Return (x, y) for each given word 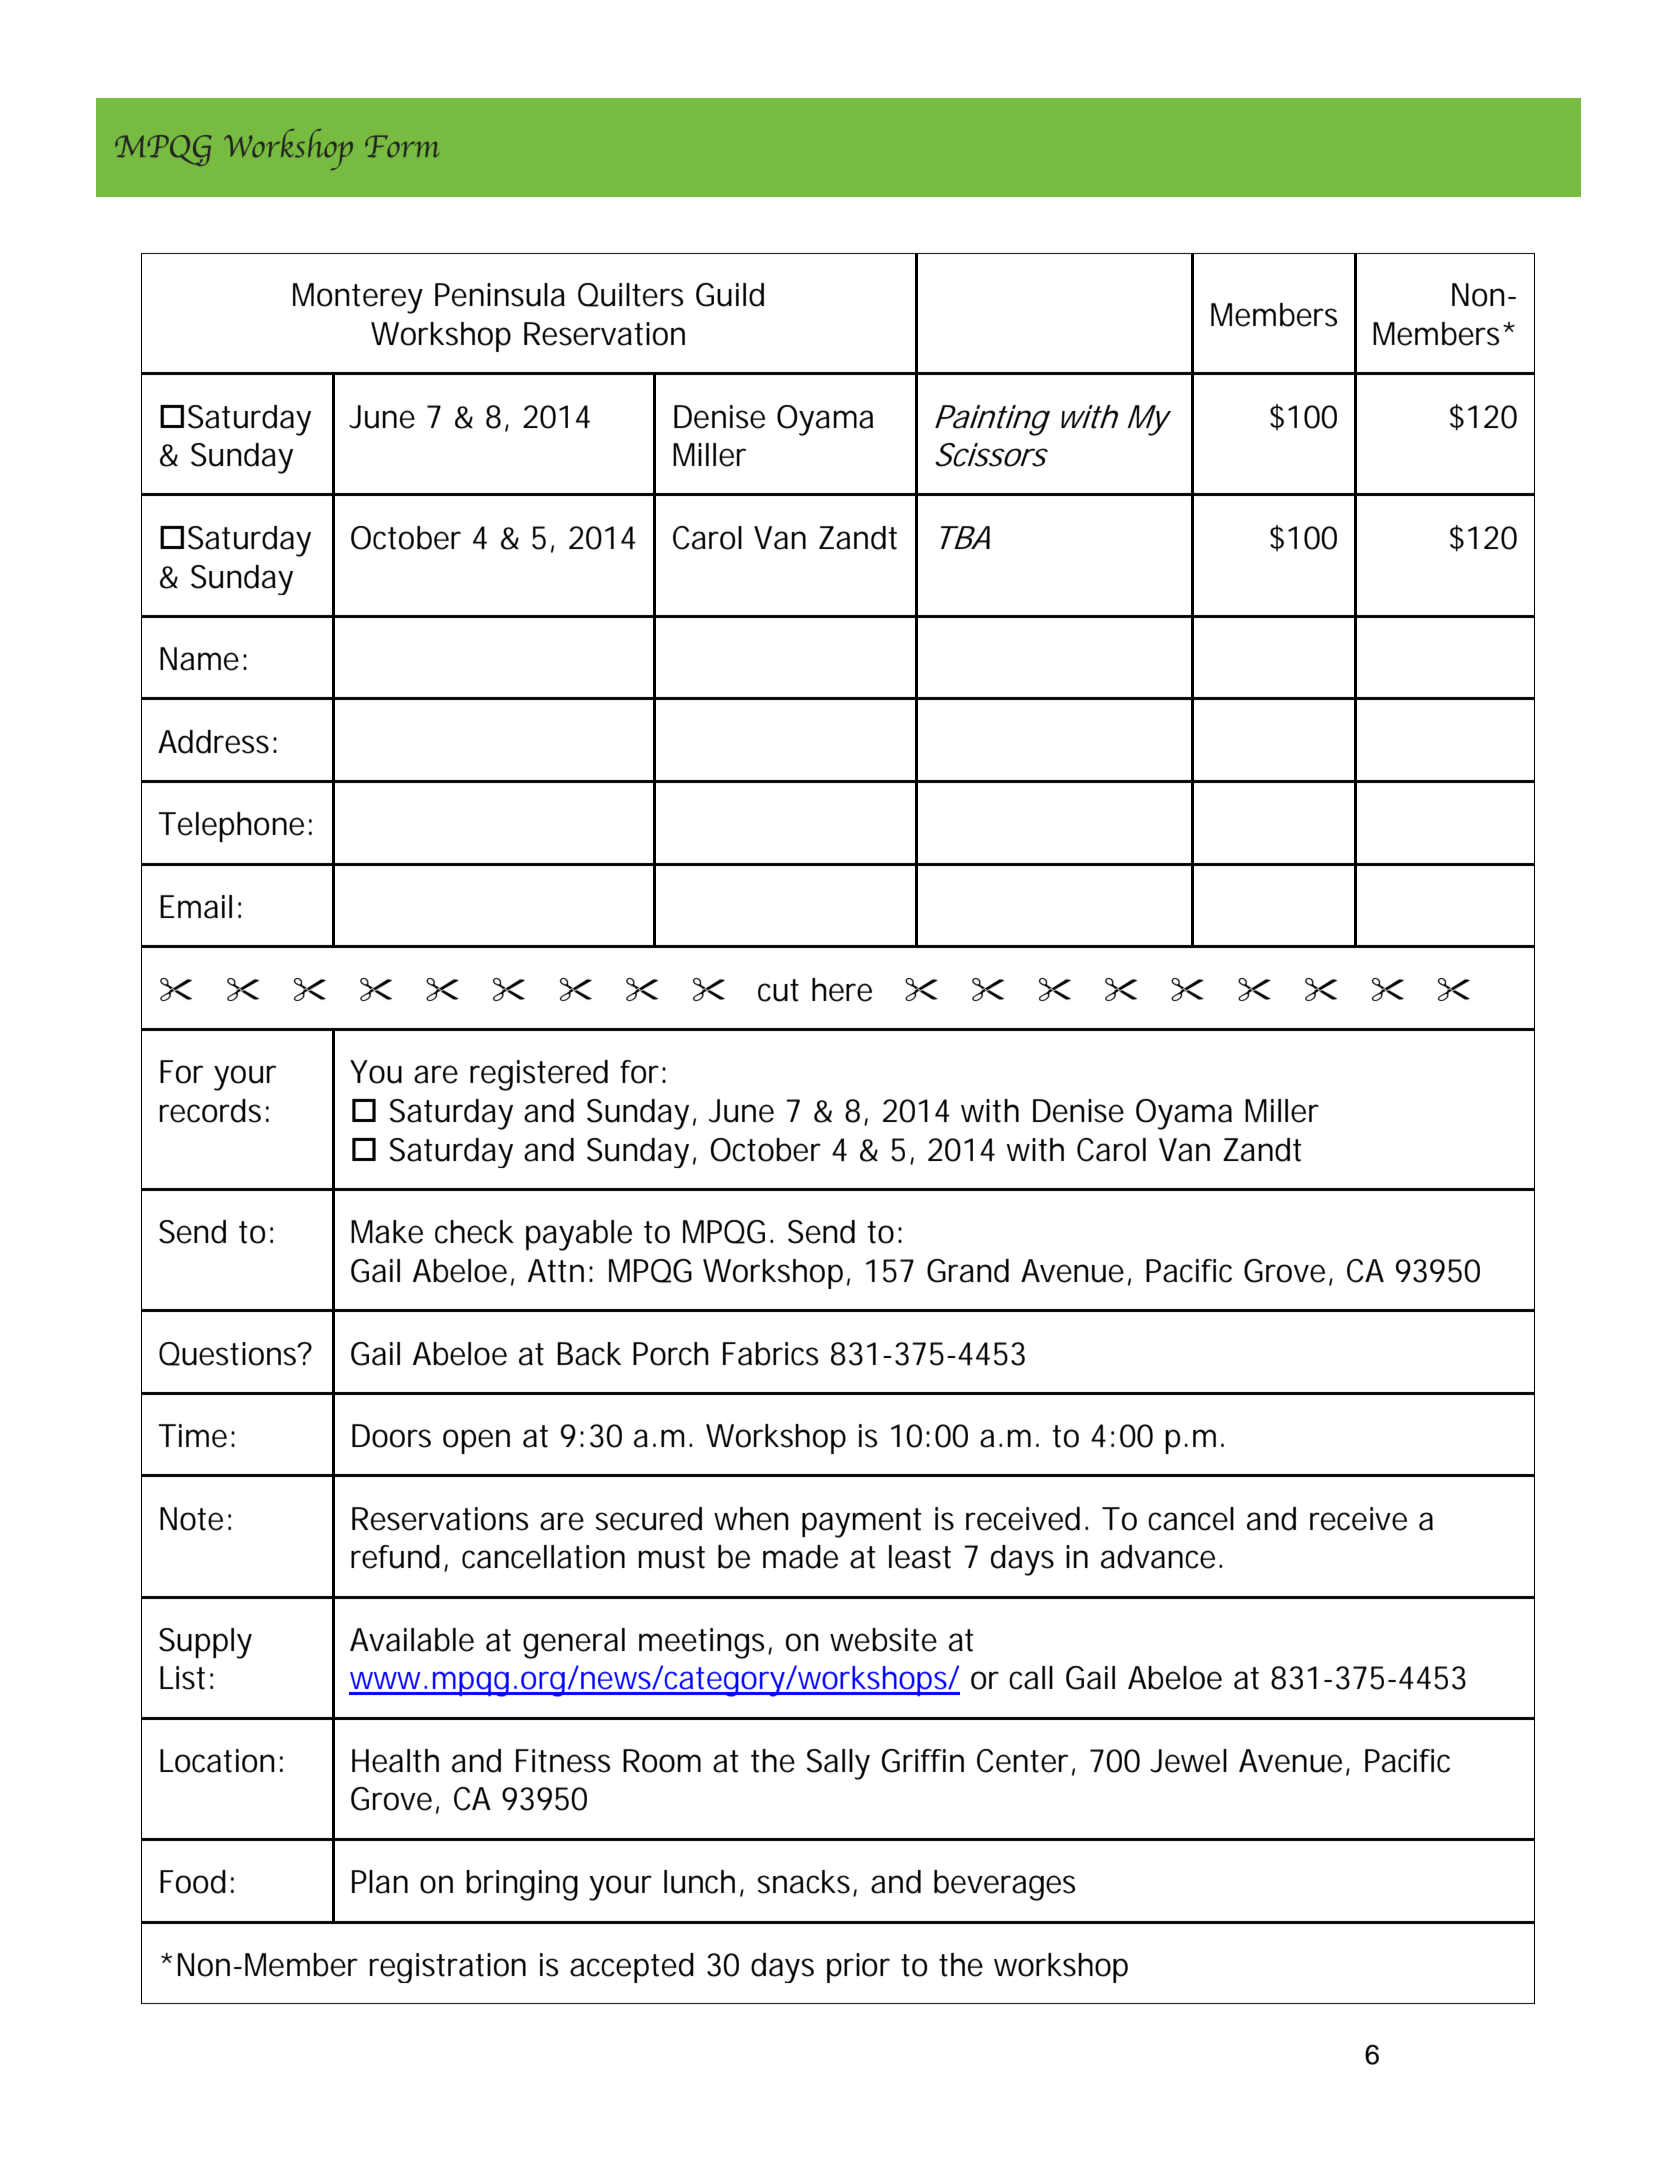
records (210, 1111)
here (842, 990)
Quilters (630, 295)
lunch (699, 1882)
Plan (380, 1882)
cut (778, 990)
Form (402, 146)
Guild (730, 295)
